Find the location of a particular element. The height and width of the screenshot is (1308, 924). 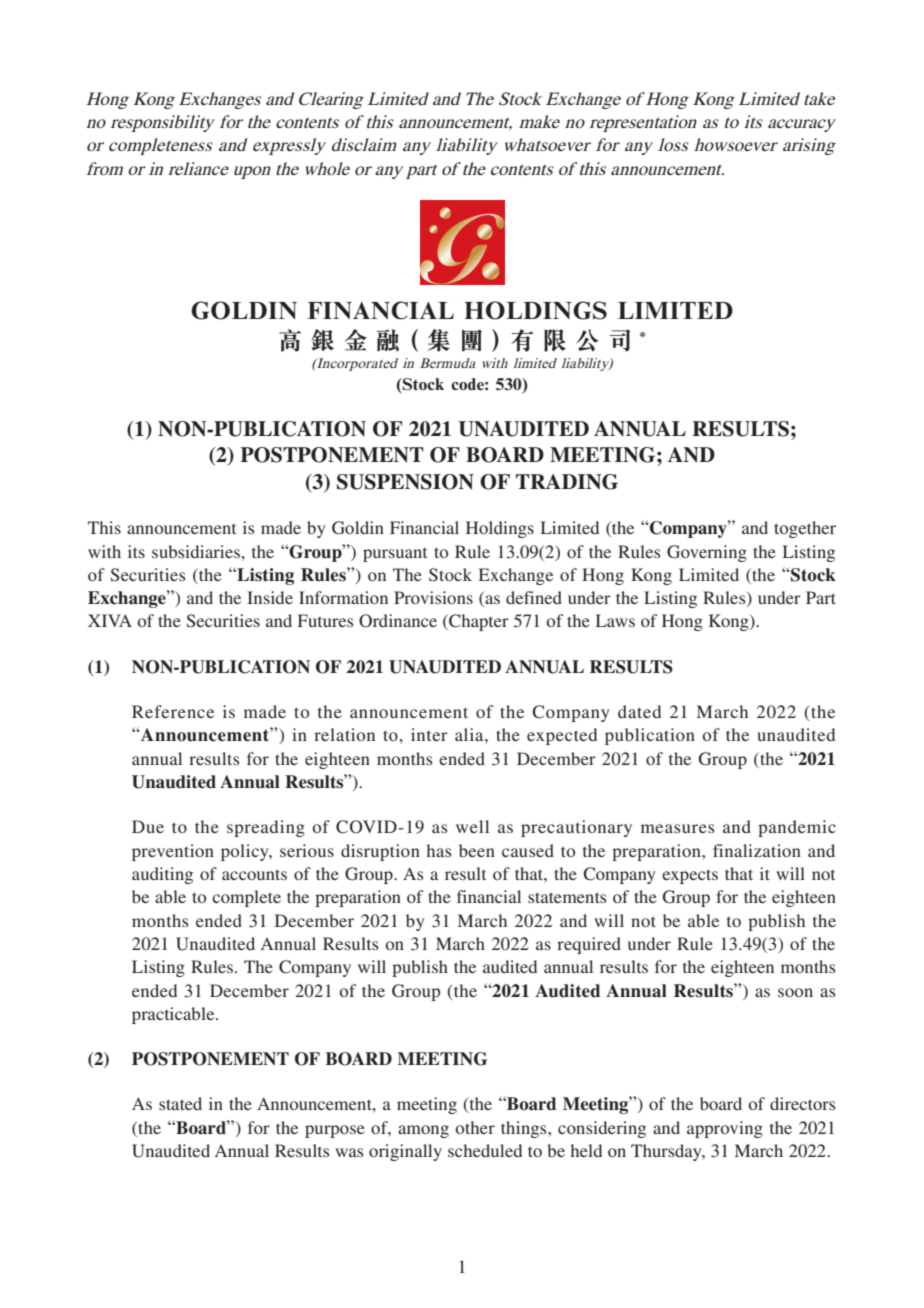

together is located at coordinates (805, 529).
